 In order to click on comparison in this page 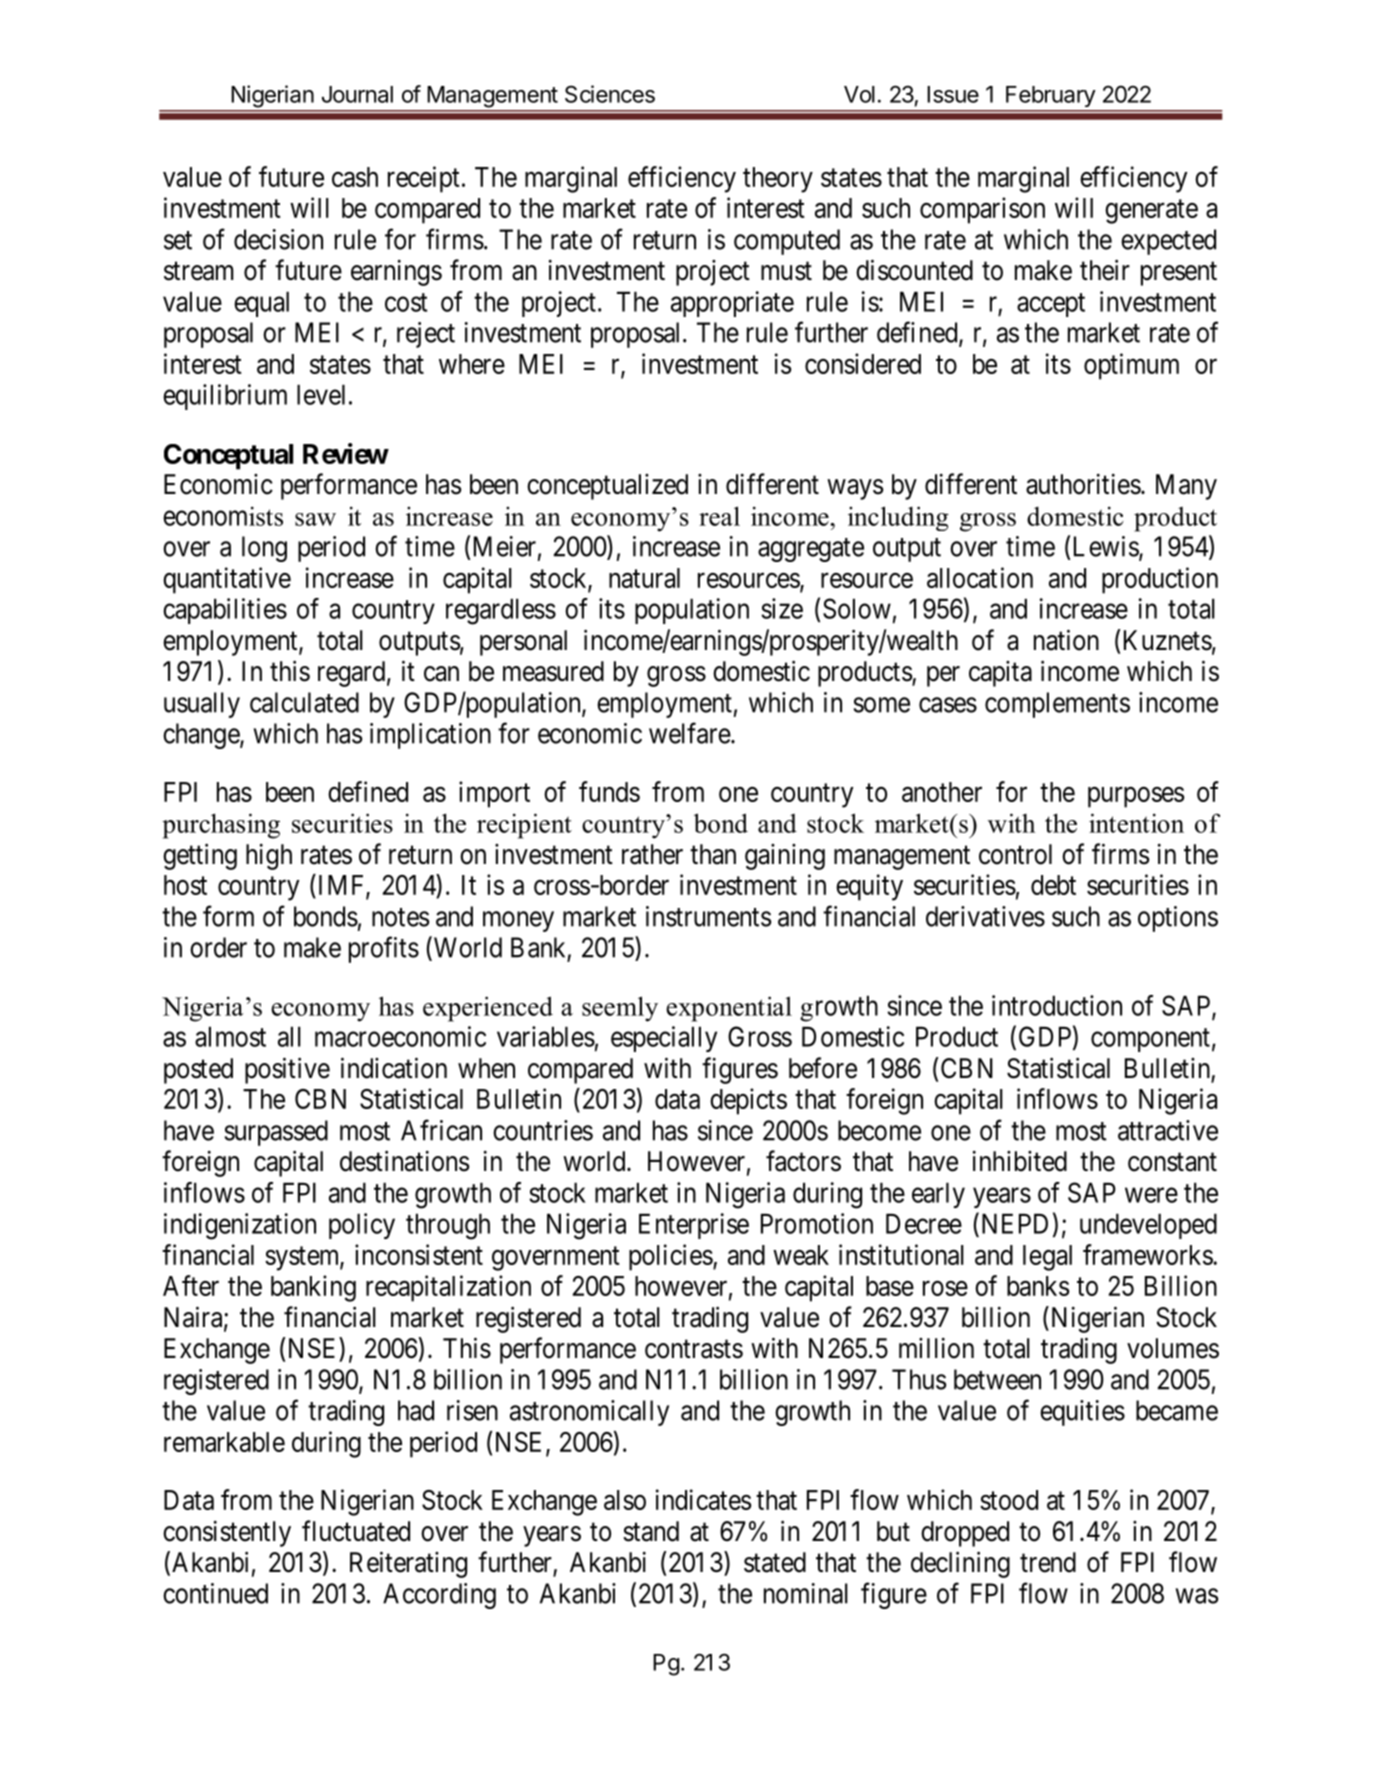, I will do `click(982, 210)`.
